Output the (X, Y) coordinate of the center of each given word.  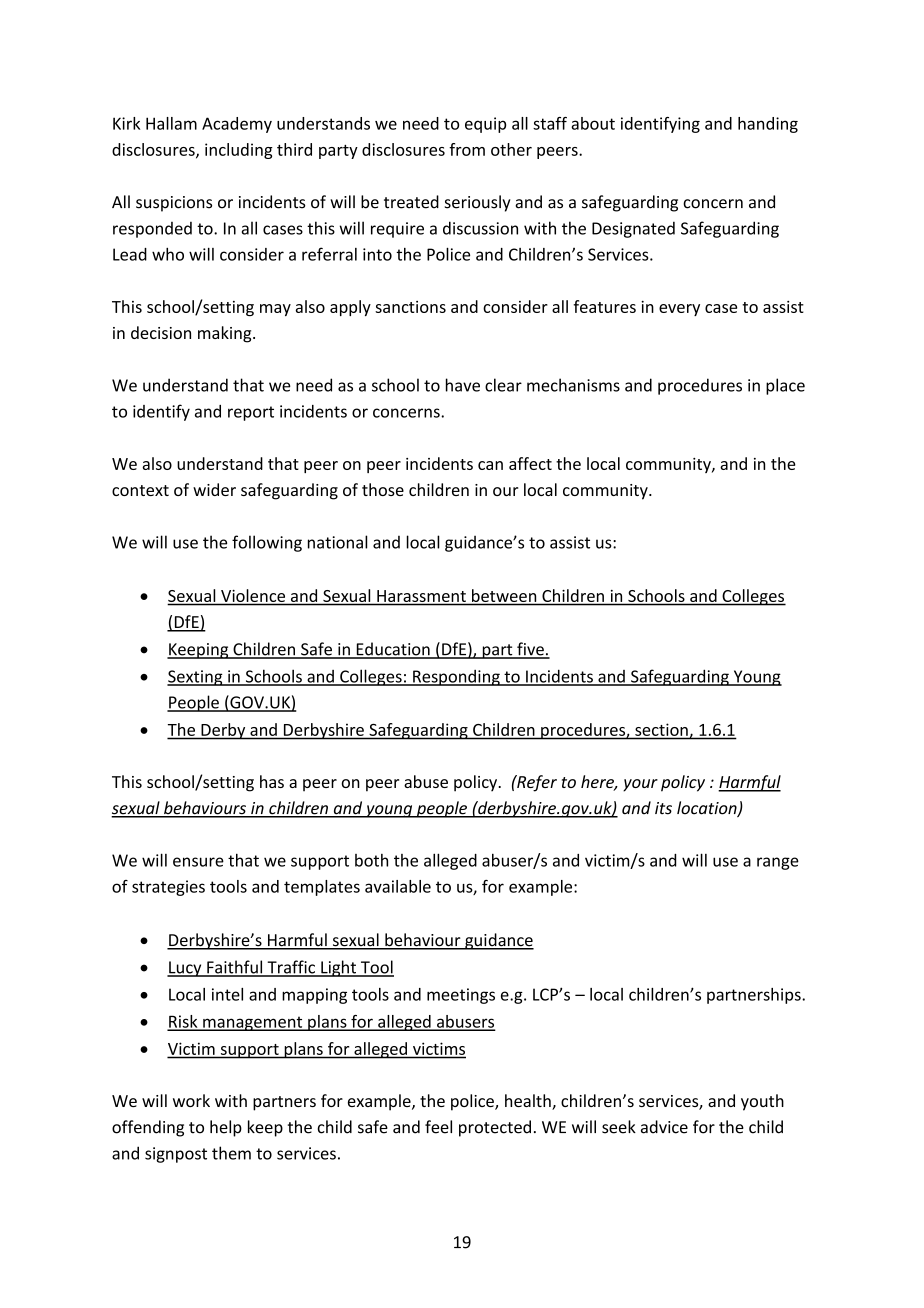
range (778, 863)
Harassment (421, 596)
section (662, 731)
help (226, 1128)
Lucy (185, 969)
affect (530, 463)
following (267, 543)
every (679, 310)
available (398, 886)
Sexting (196, 678)
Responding (456, 678)
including (239, 151)
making (226, 334)
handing (768, 125)
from (467, 149)
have (463, 385)
